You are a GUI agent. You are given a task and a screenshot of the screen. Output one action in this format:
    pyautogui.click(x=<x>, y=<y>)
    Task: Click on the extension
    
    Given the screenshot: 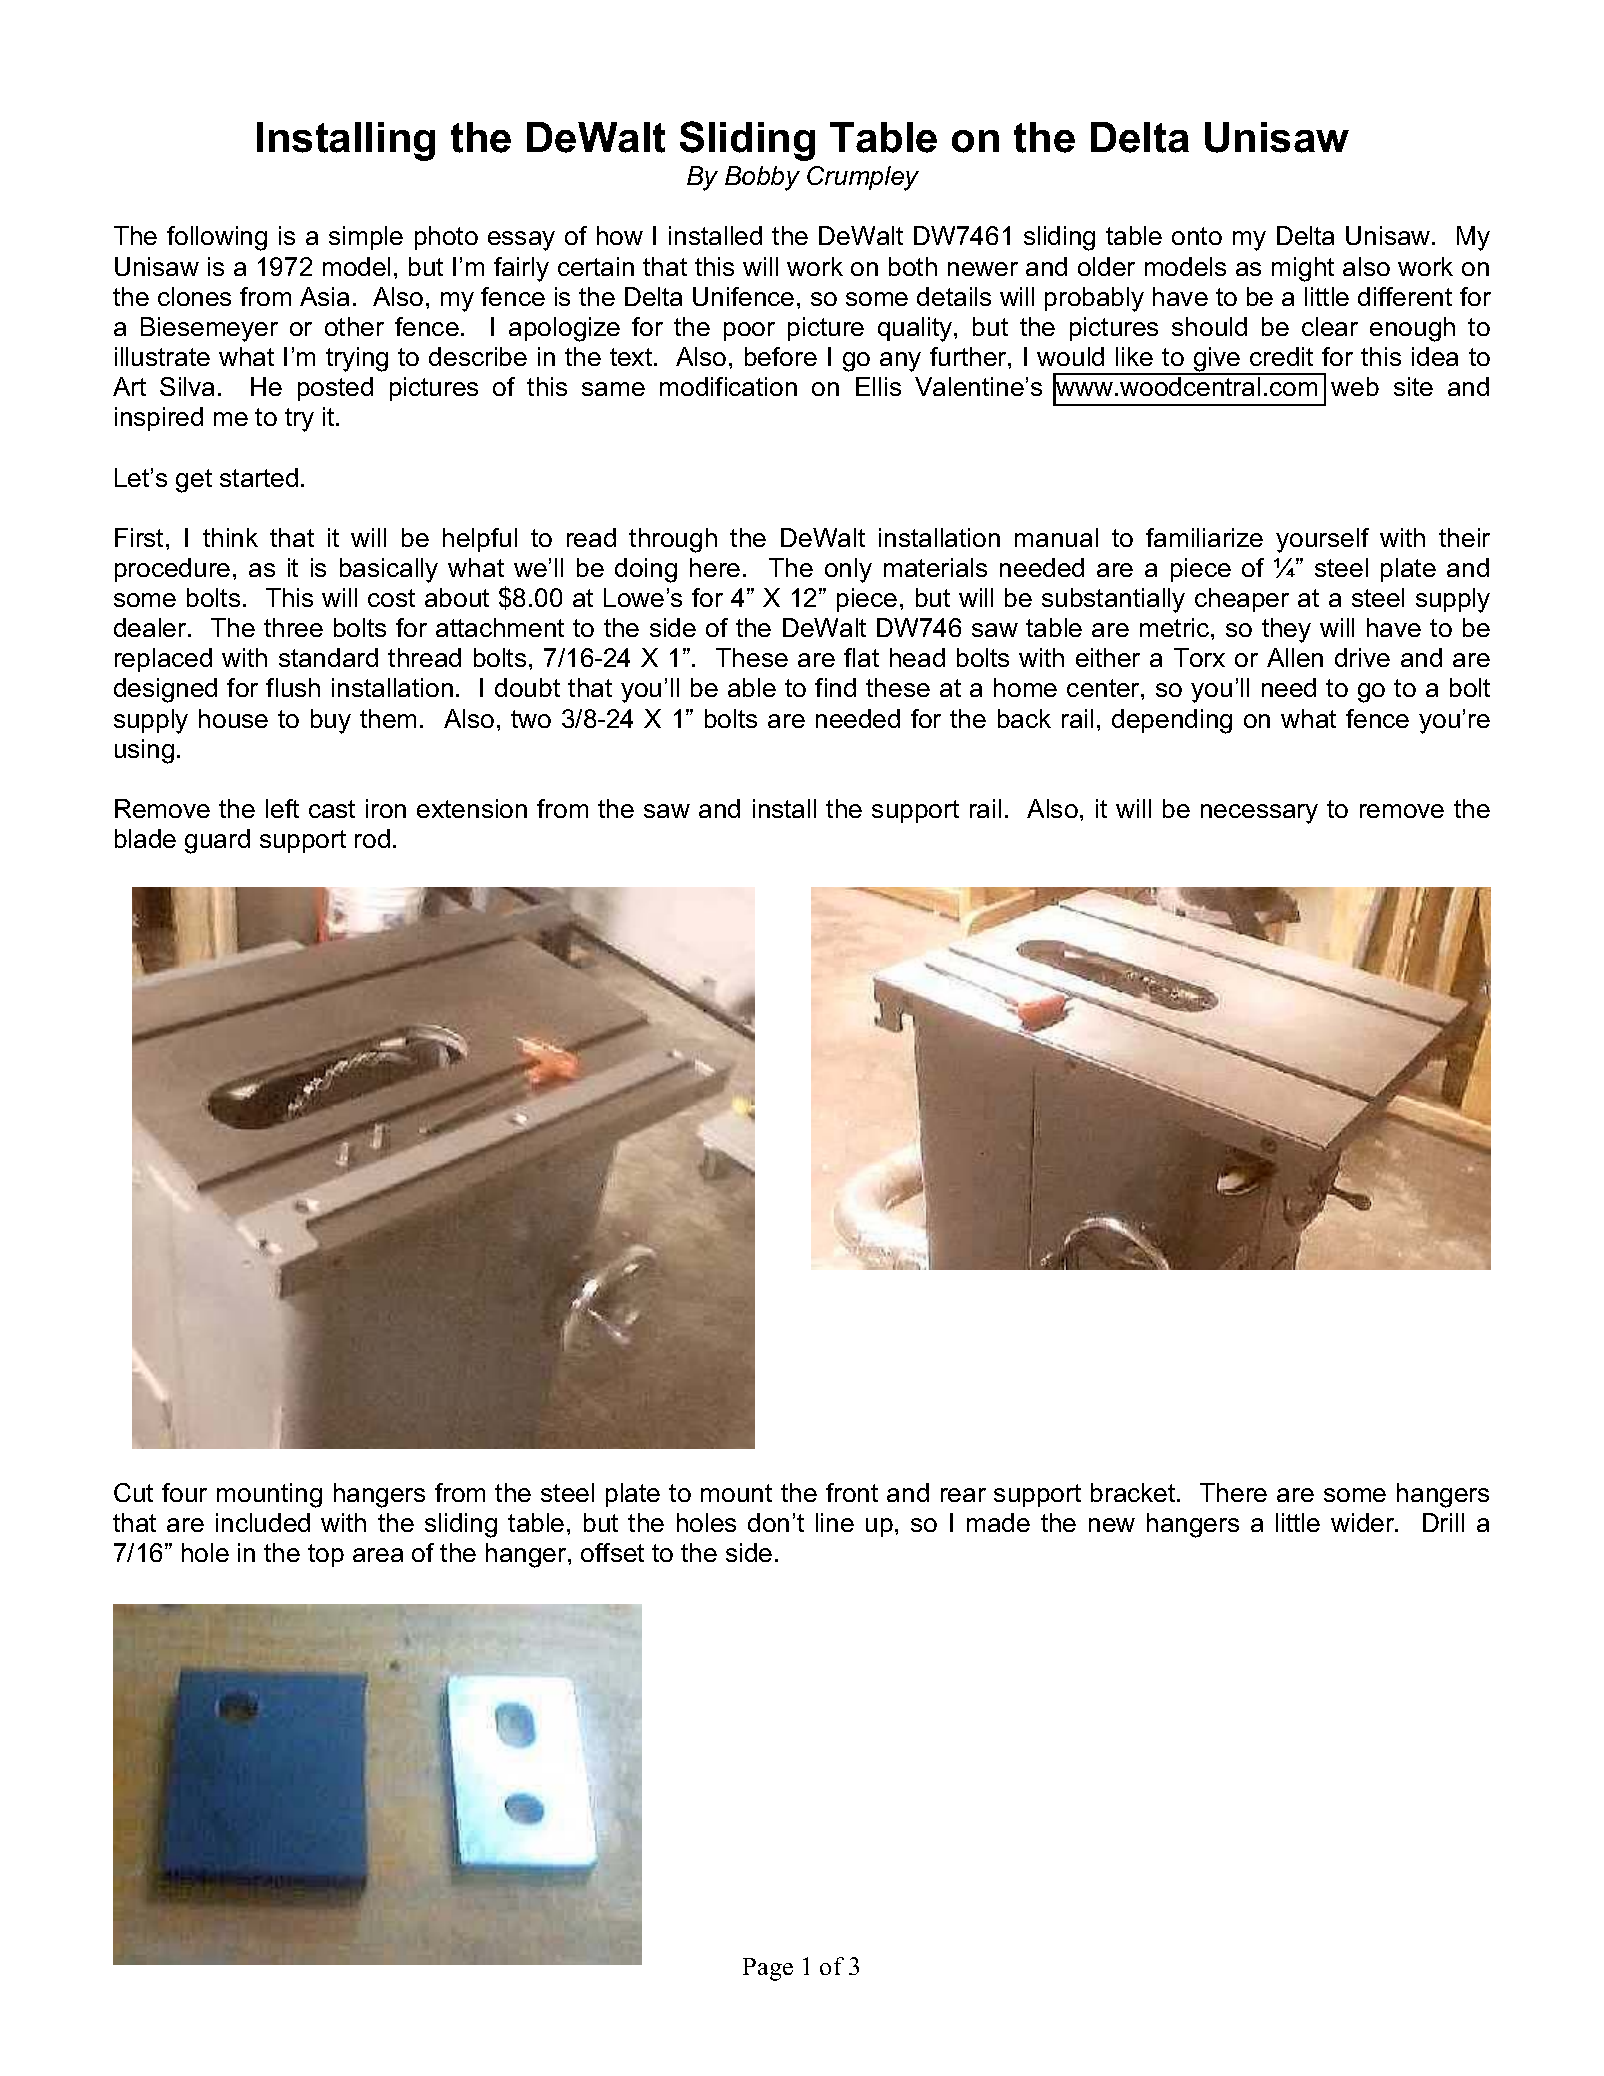 What is the action you would take?
    pyautogui.click(x=472, y=808)
